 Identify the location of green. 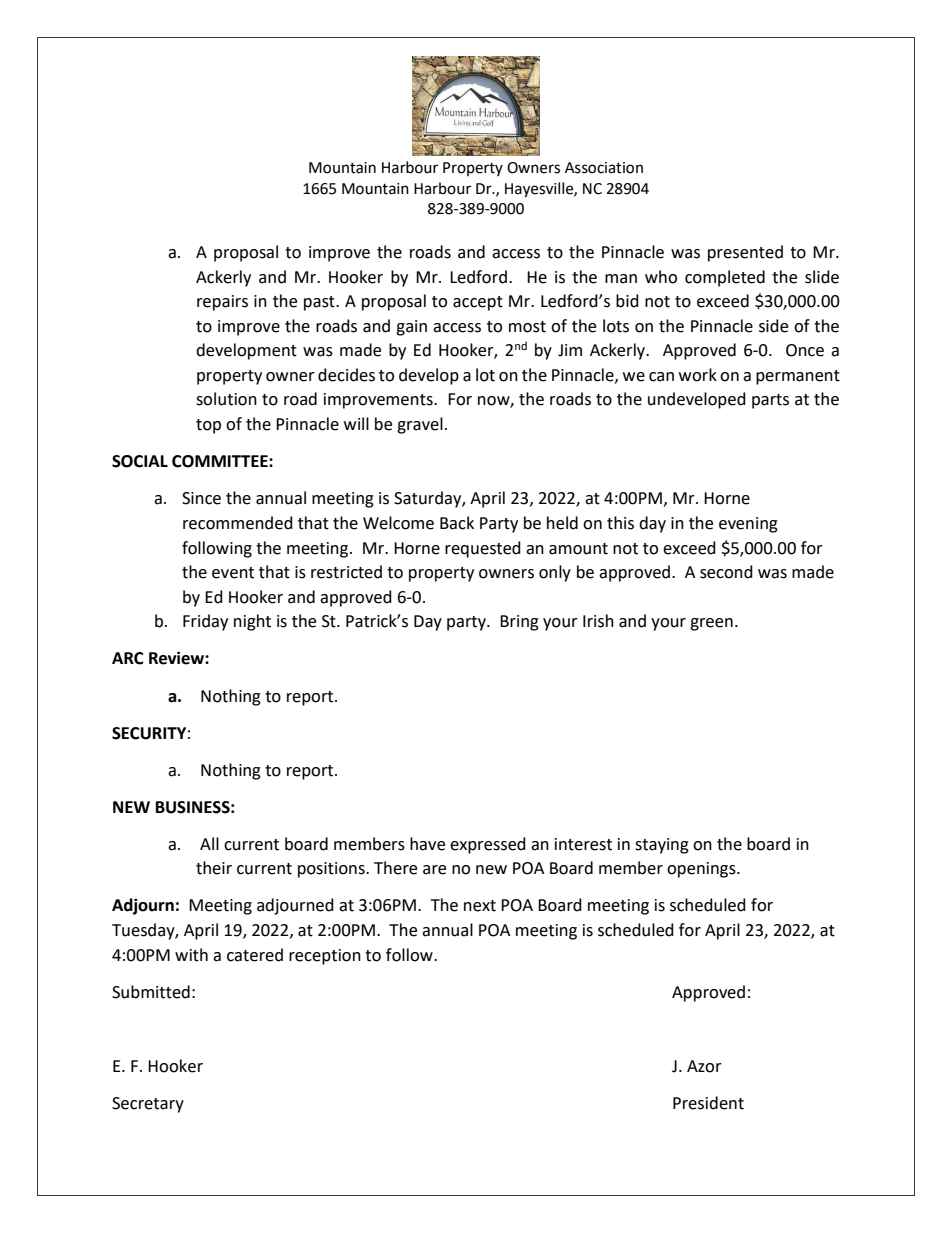
(711, 624).
